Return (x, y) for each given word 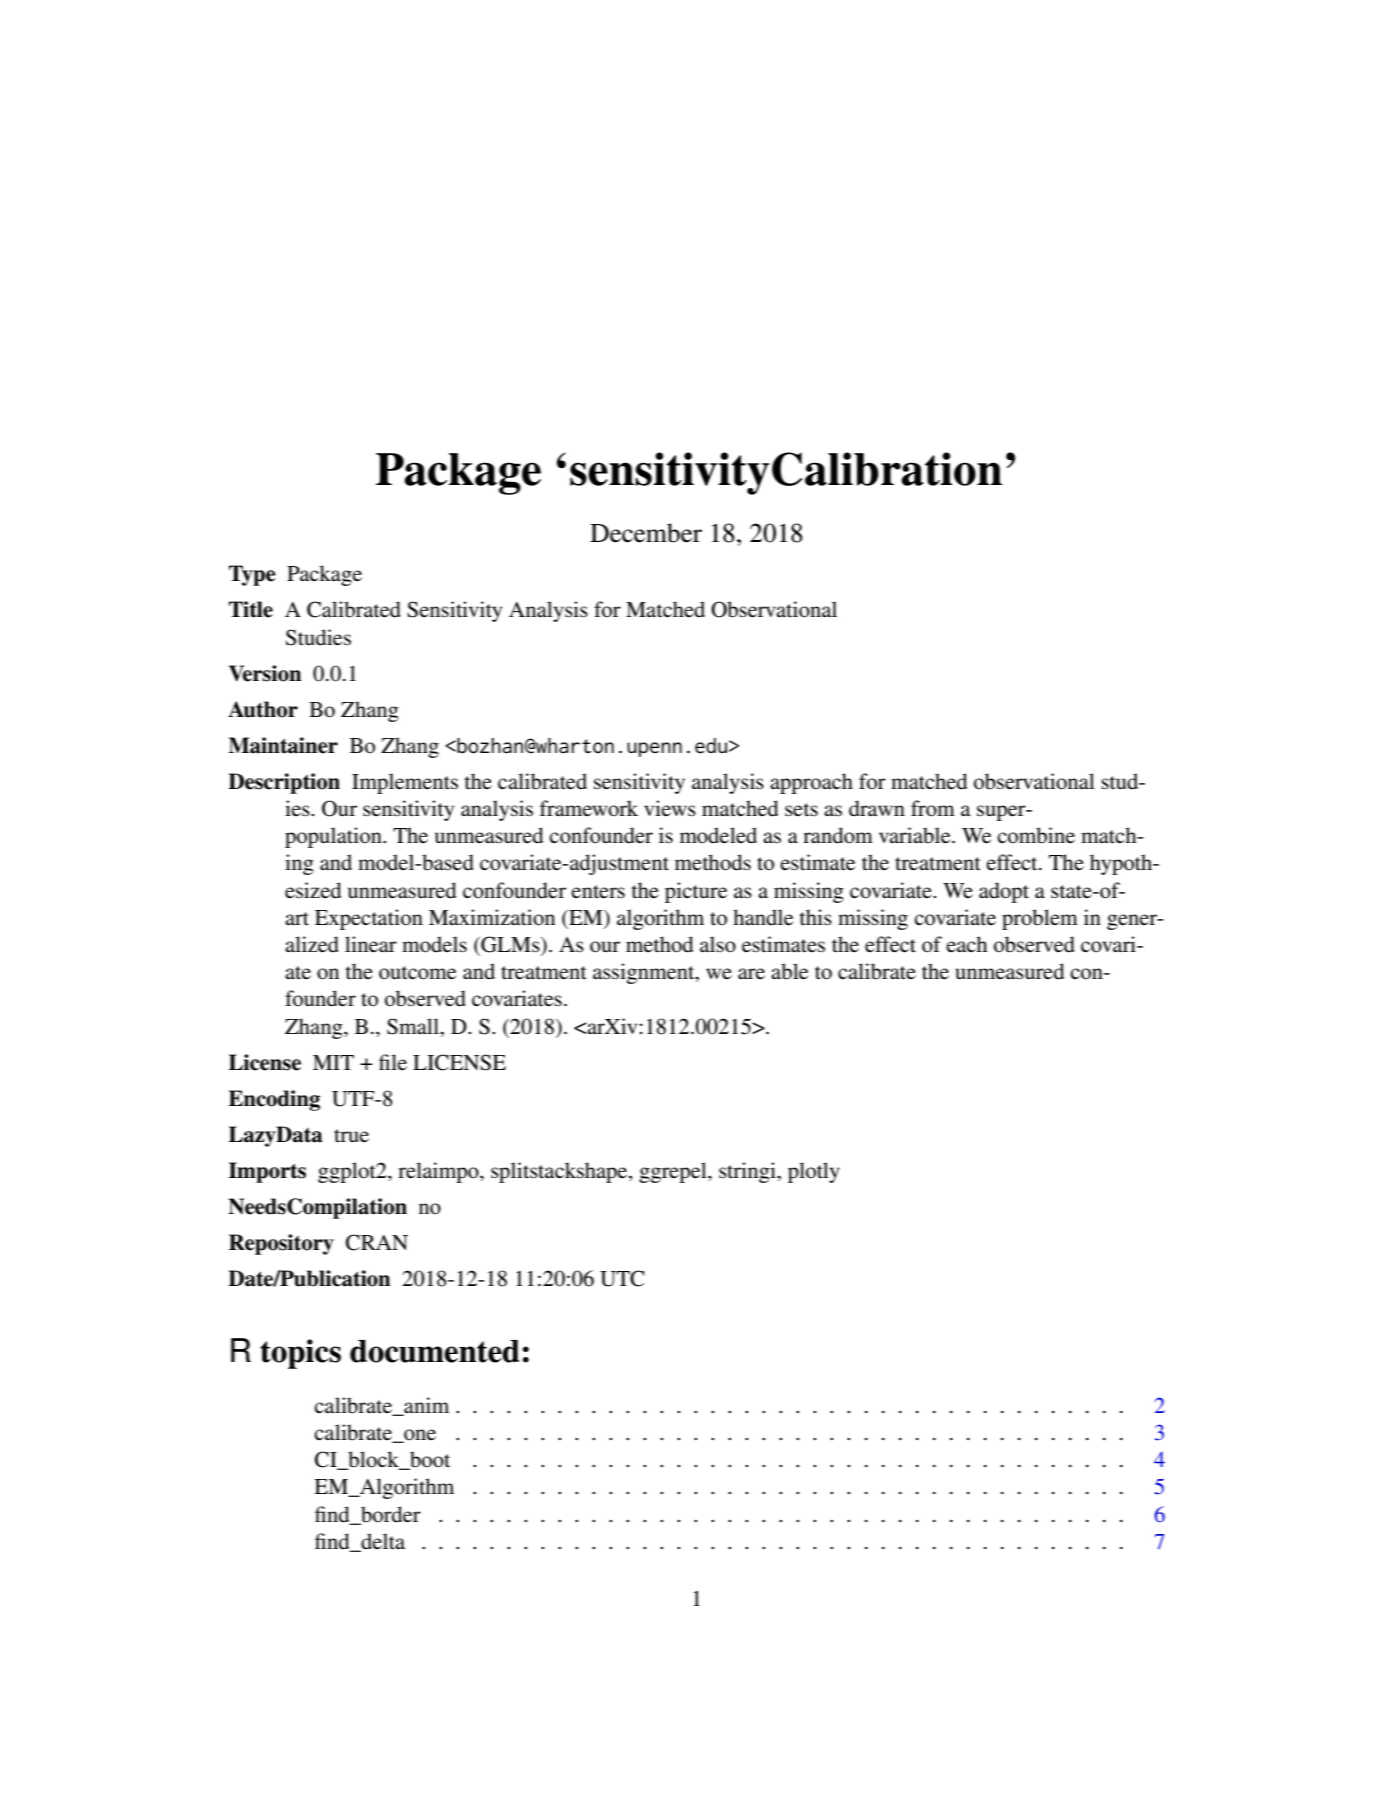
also (718, 944)
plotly (814, 1172)
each (966, 944)
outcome (417, 973)
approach (811, 783)
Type (252, 575)
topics (300, 1354)
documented (435, 1351)
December (646, 533)
